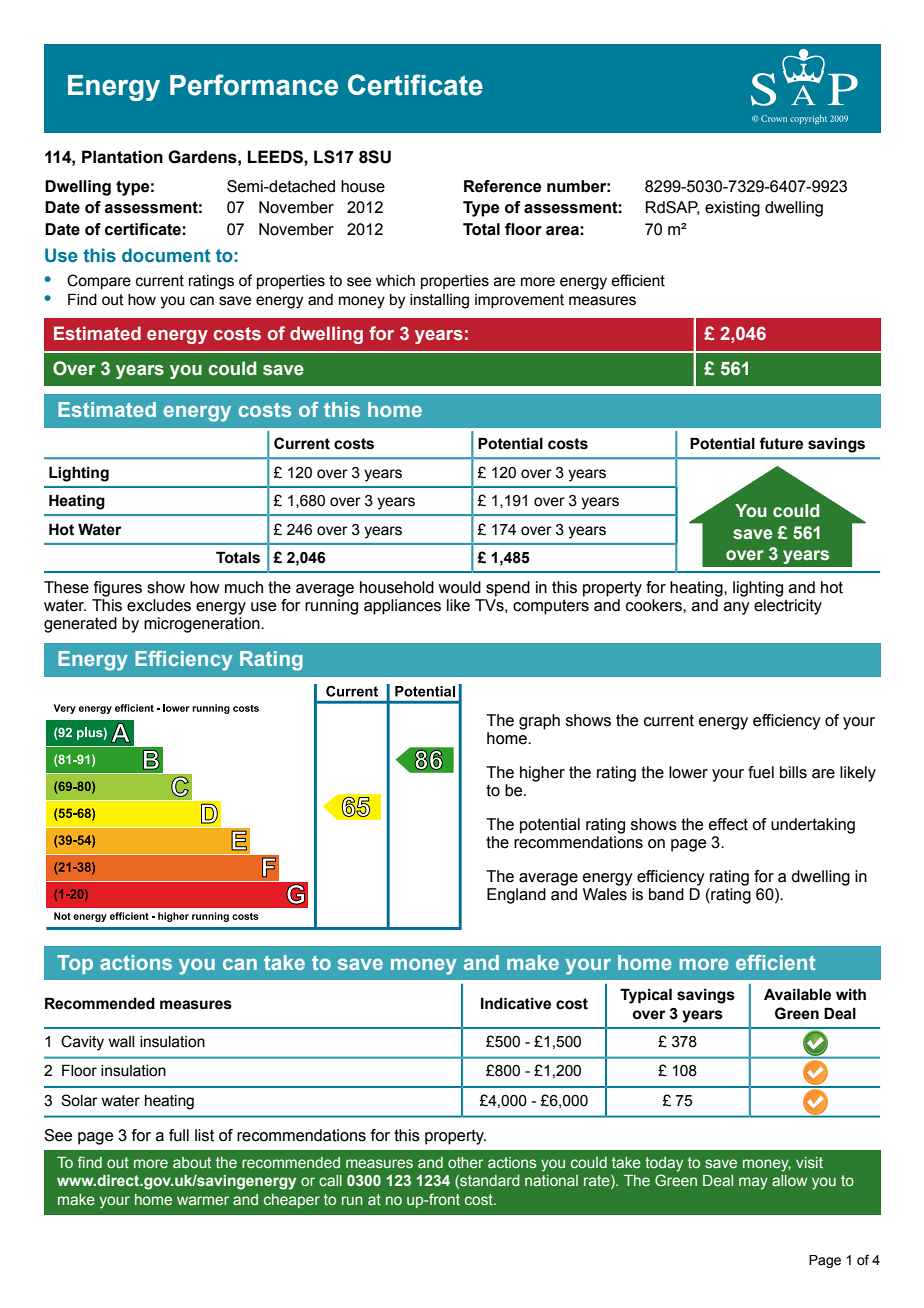 This image has width=924, height=1308. Describe the element at coordinates (737, 608) in the image. I see `any` at that location.
